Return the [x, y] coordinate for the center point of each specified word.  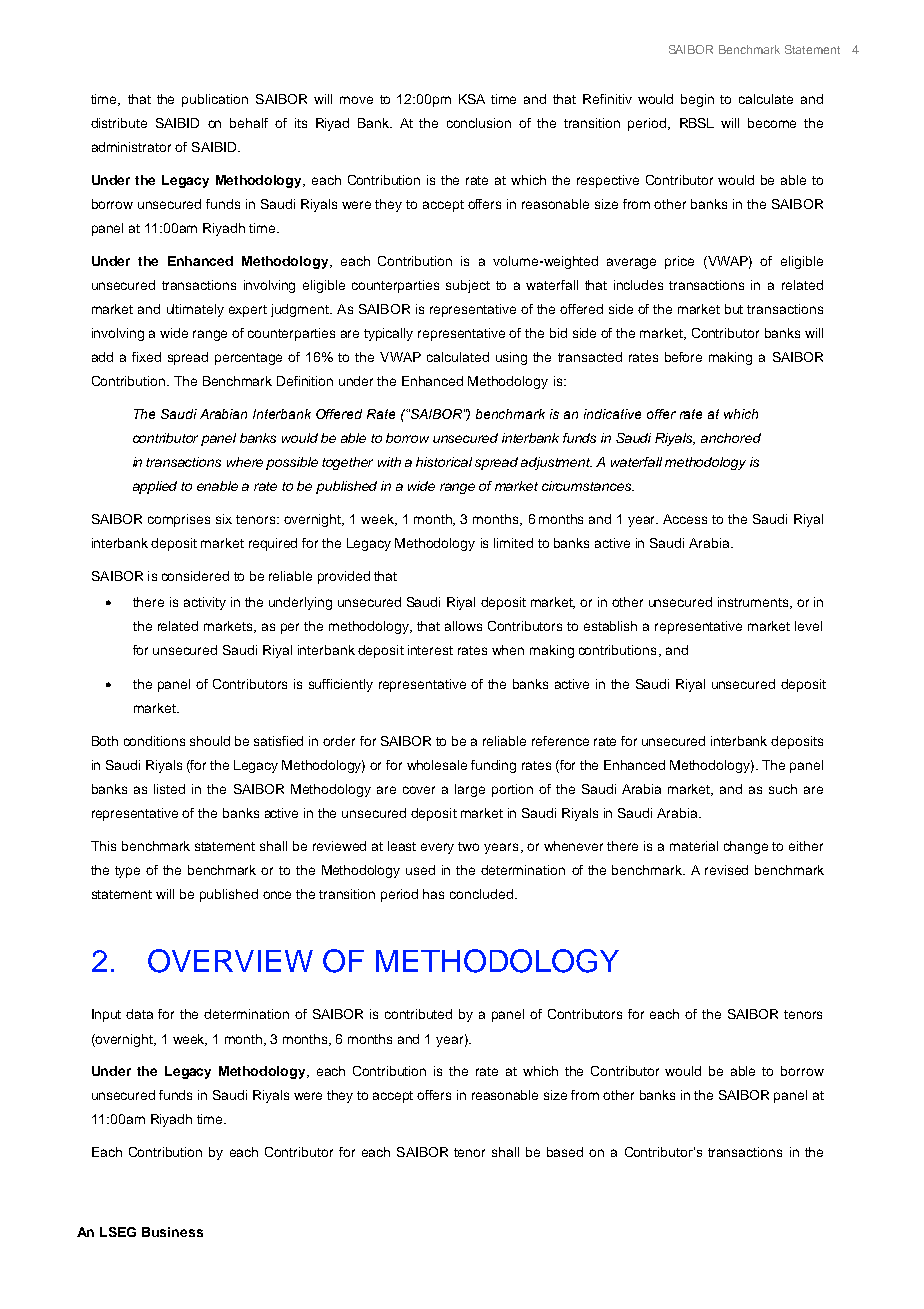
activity [205, 603]
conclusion [479, 123]
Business [172, 1232]
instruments [754, 603]
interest [430, 650]
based [565, 1152]
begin [697, 100]
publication [215, 100]
